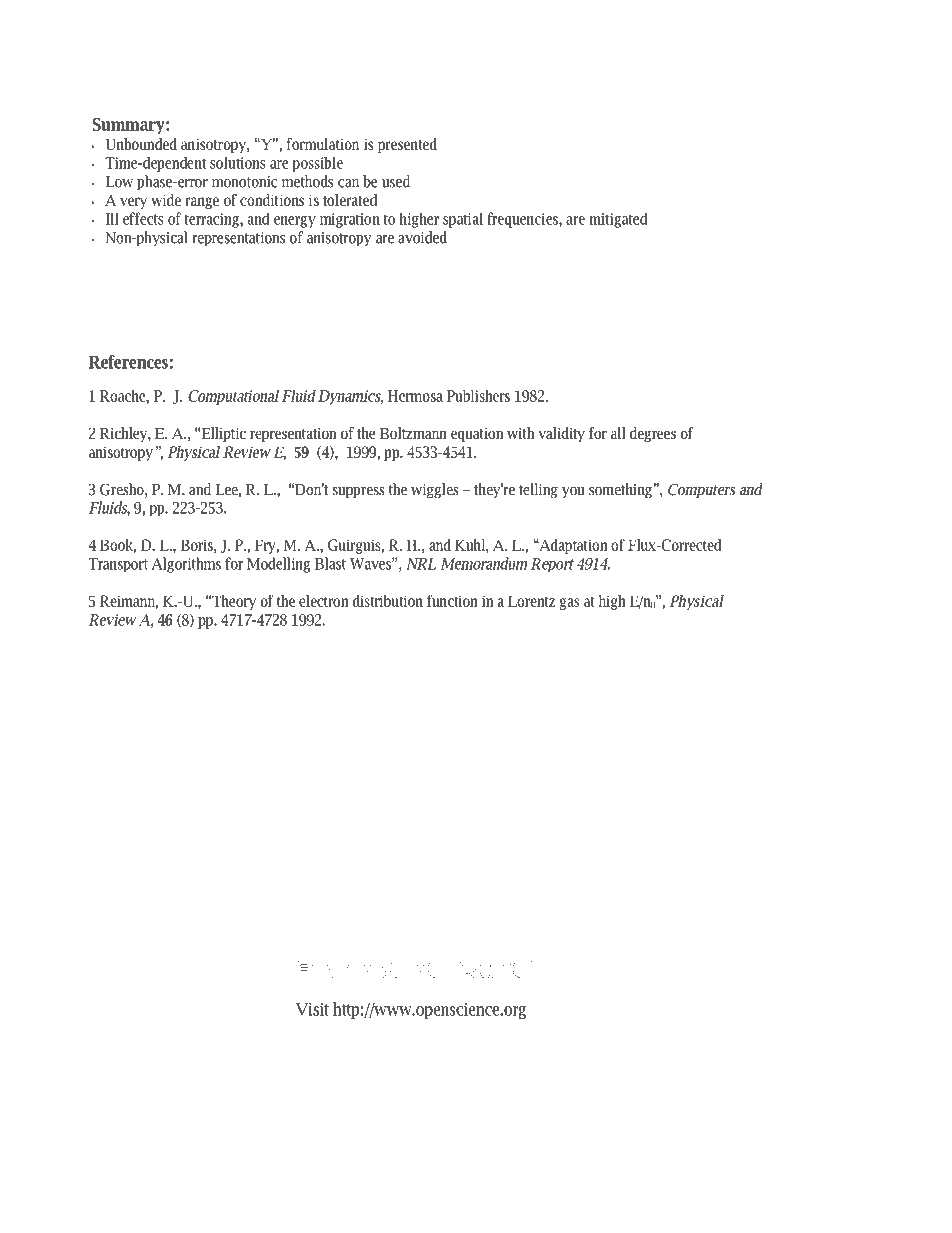  Describe the element at coordinates (618, 433) in the page. I see `all` at that location.
